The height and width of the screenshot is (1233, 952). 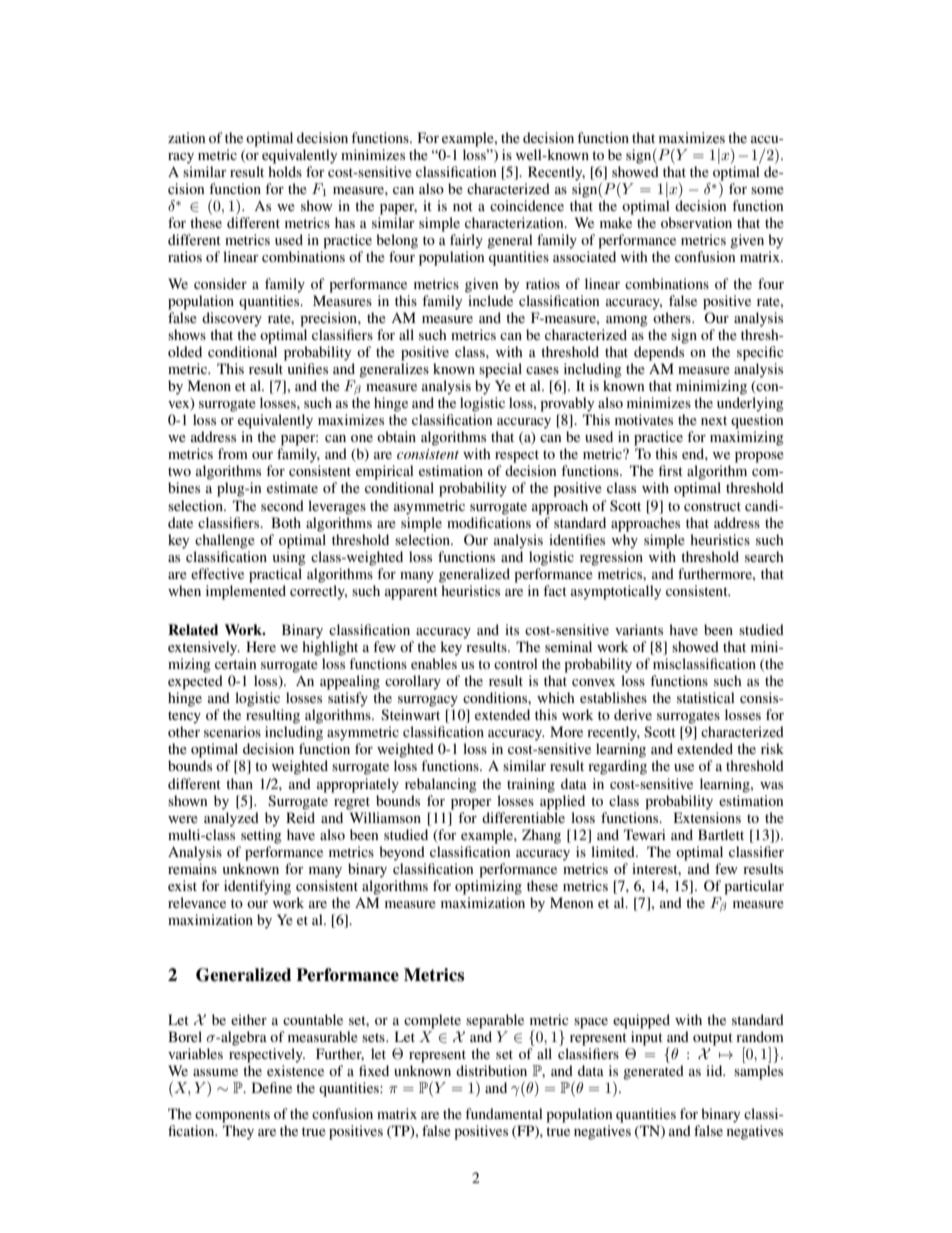 What do you see at coordinates (696, 222) in the screenshot?
I see `observation` at bounding box center [696, 222].
